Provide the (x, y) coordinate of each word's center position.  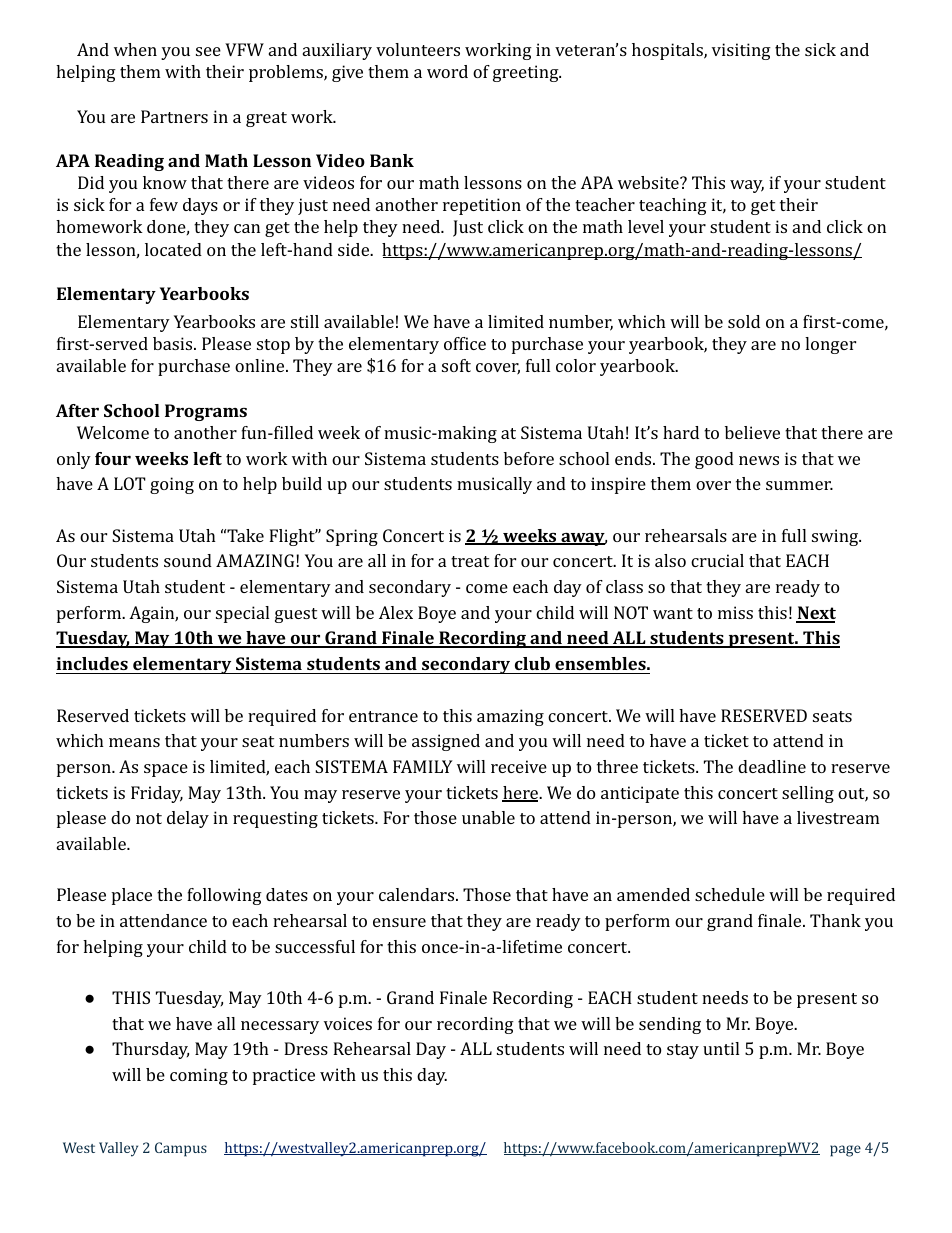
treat (470, 561)
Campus (181, 1149)
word (447, 71)
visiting (741, 51)
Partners (174, 116)
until (721, 1048)
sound (188, 560)
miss (735, 612)
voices (348, 1023)
